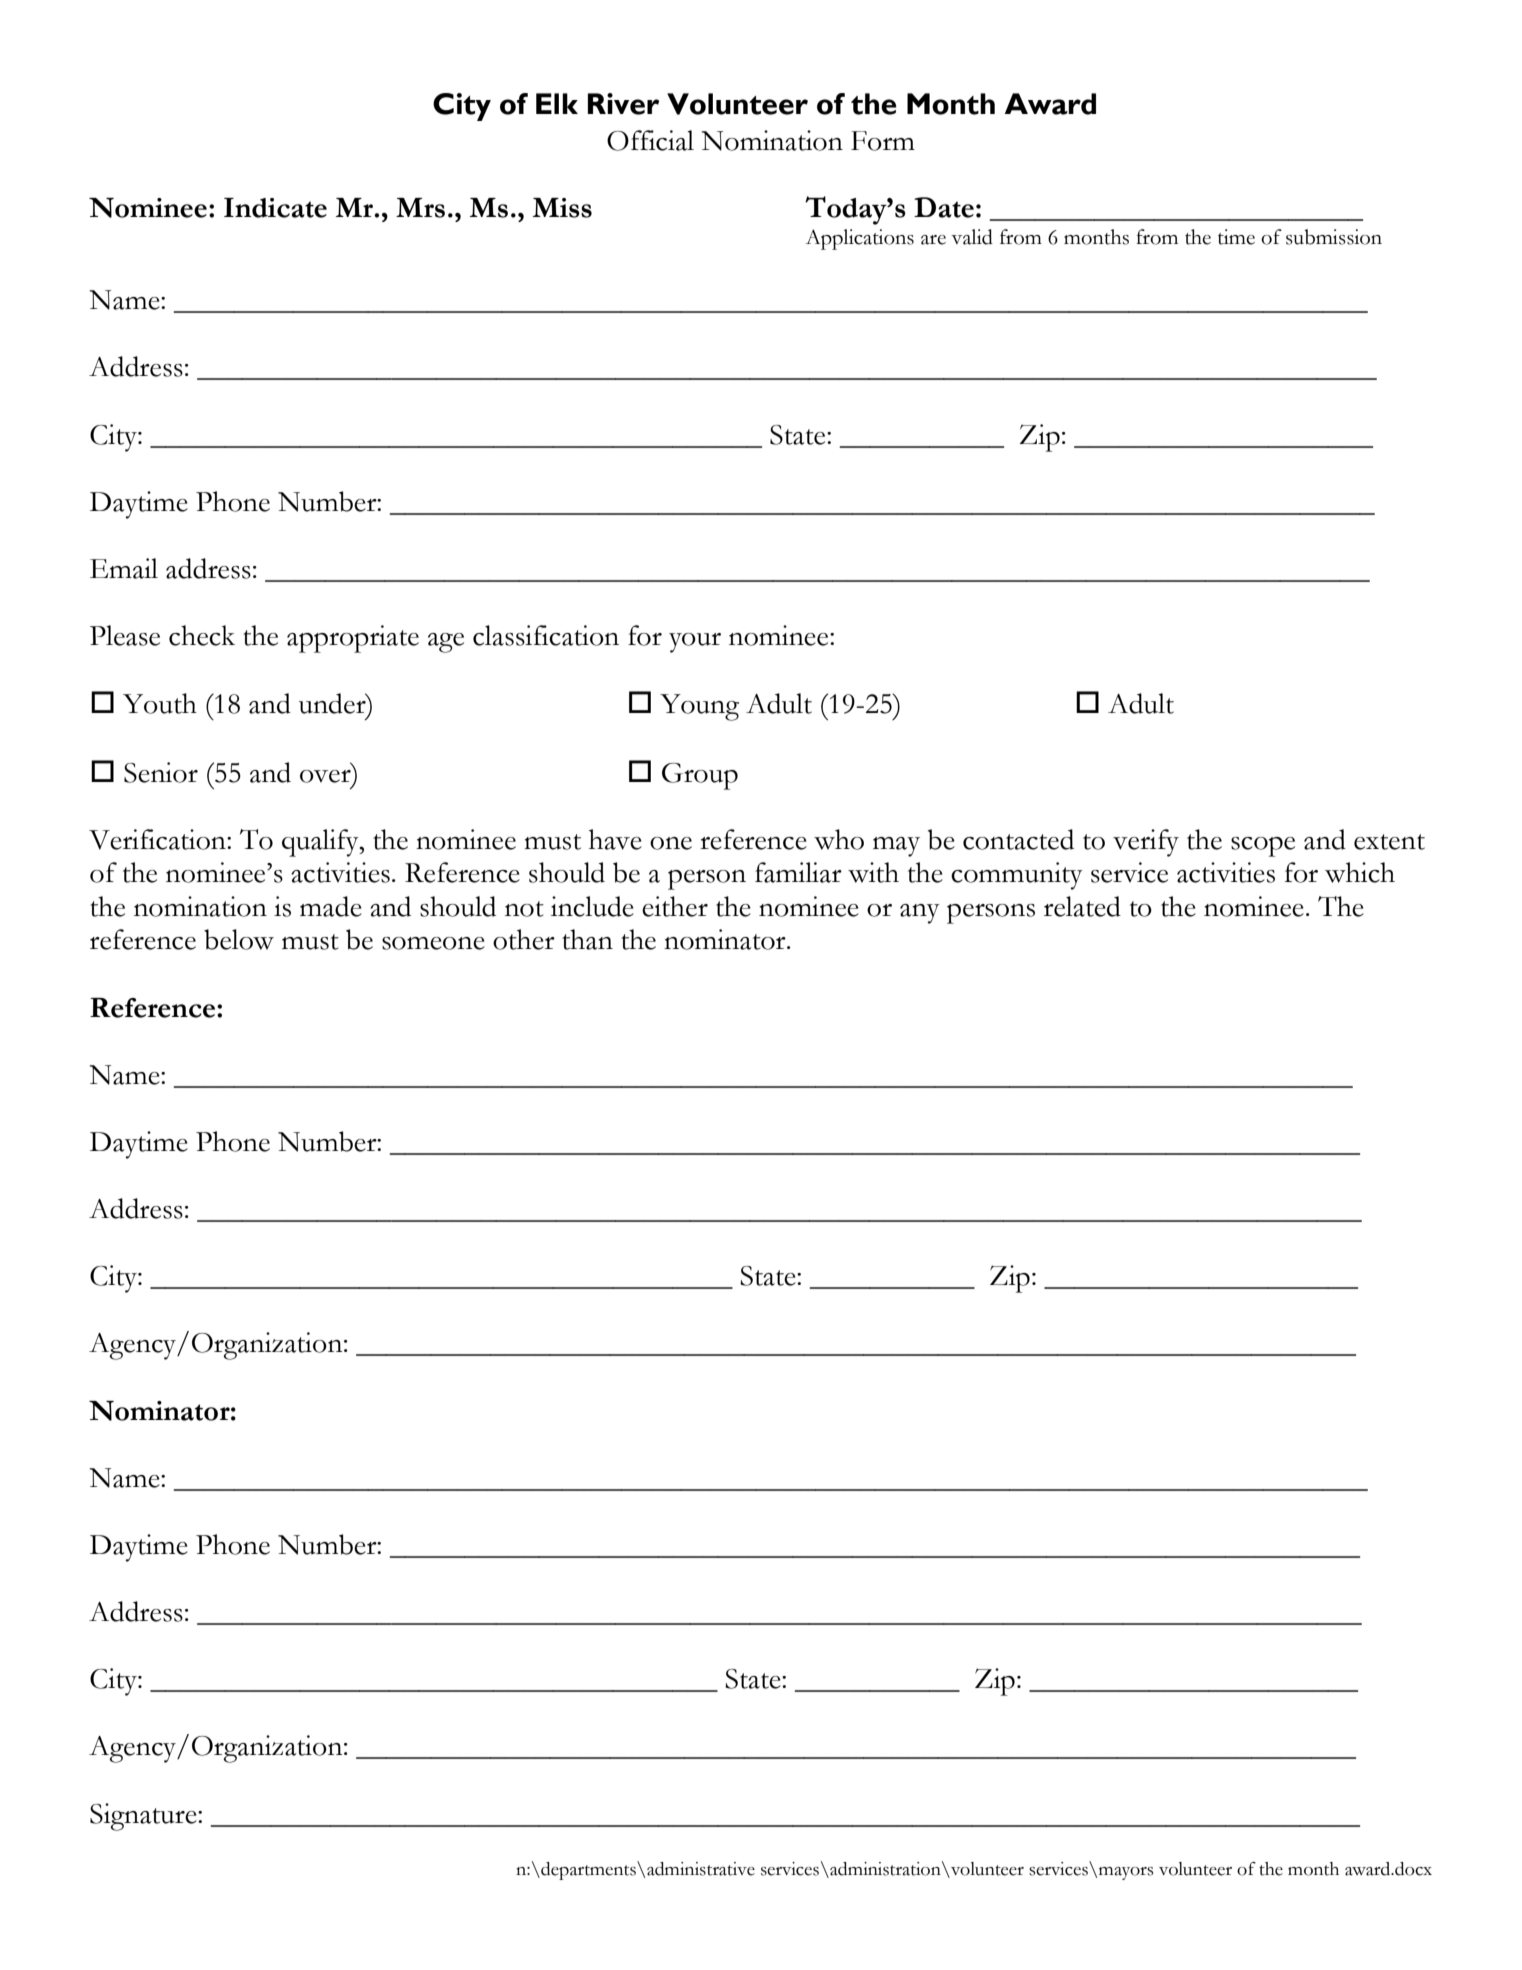 The width and height of the image is (1522, 1970). Describe the element at coordinates (972, 237) in the image. I see `valid` at that location.
